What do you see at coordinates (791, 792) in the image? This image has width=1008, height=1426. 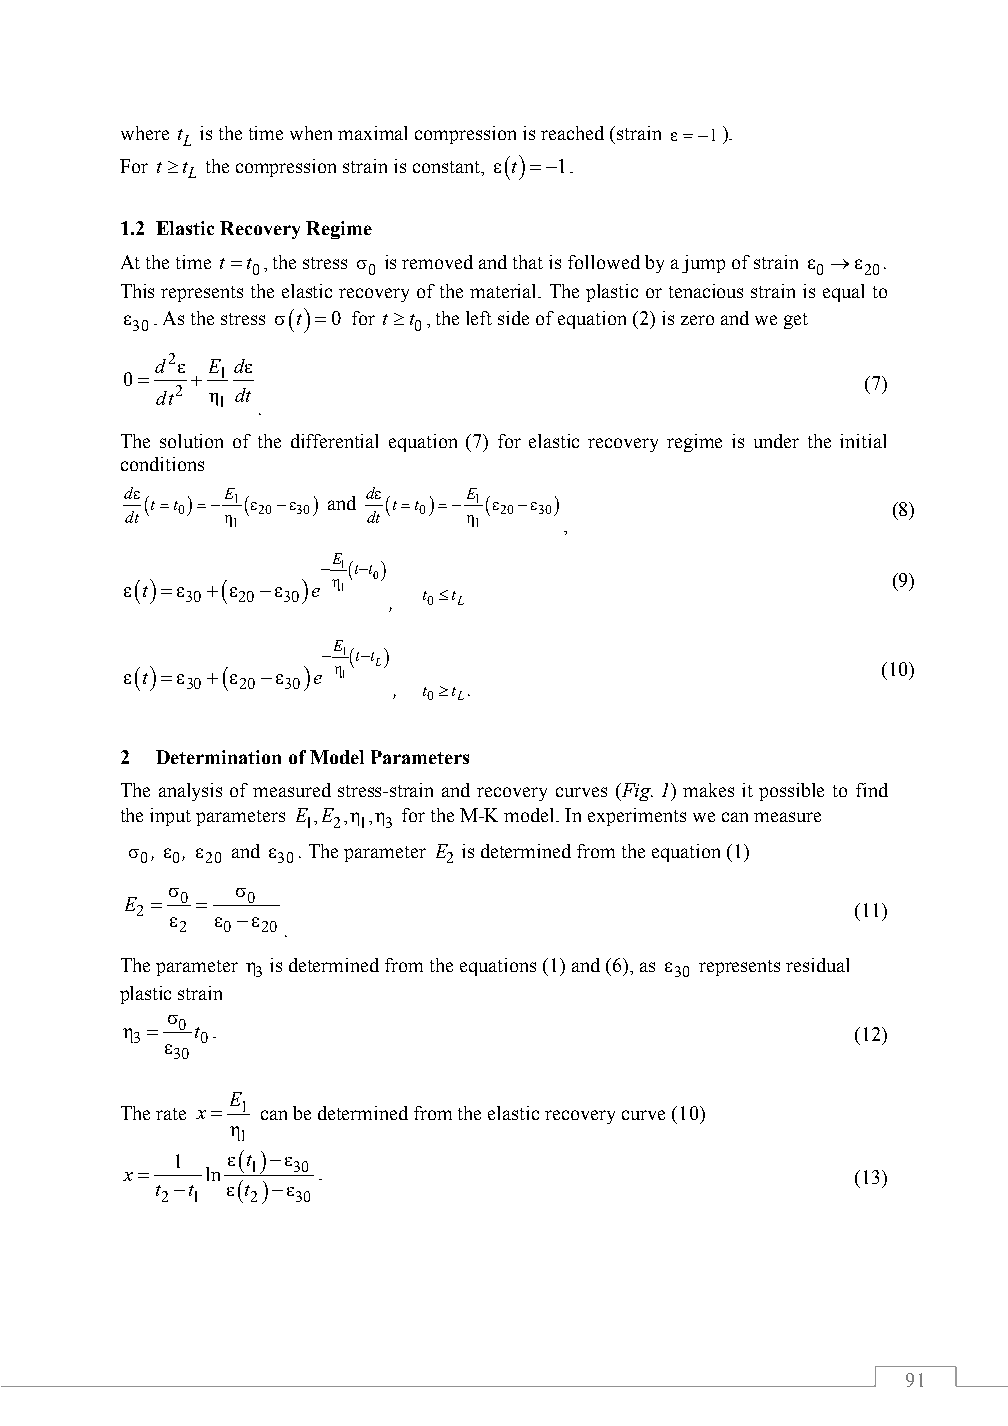 I see `possible` at bounding box center [791, 792].
